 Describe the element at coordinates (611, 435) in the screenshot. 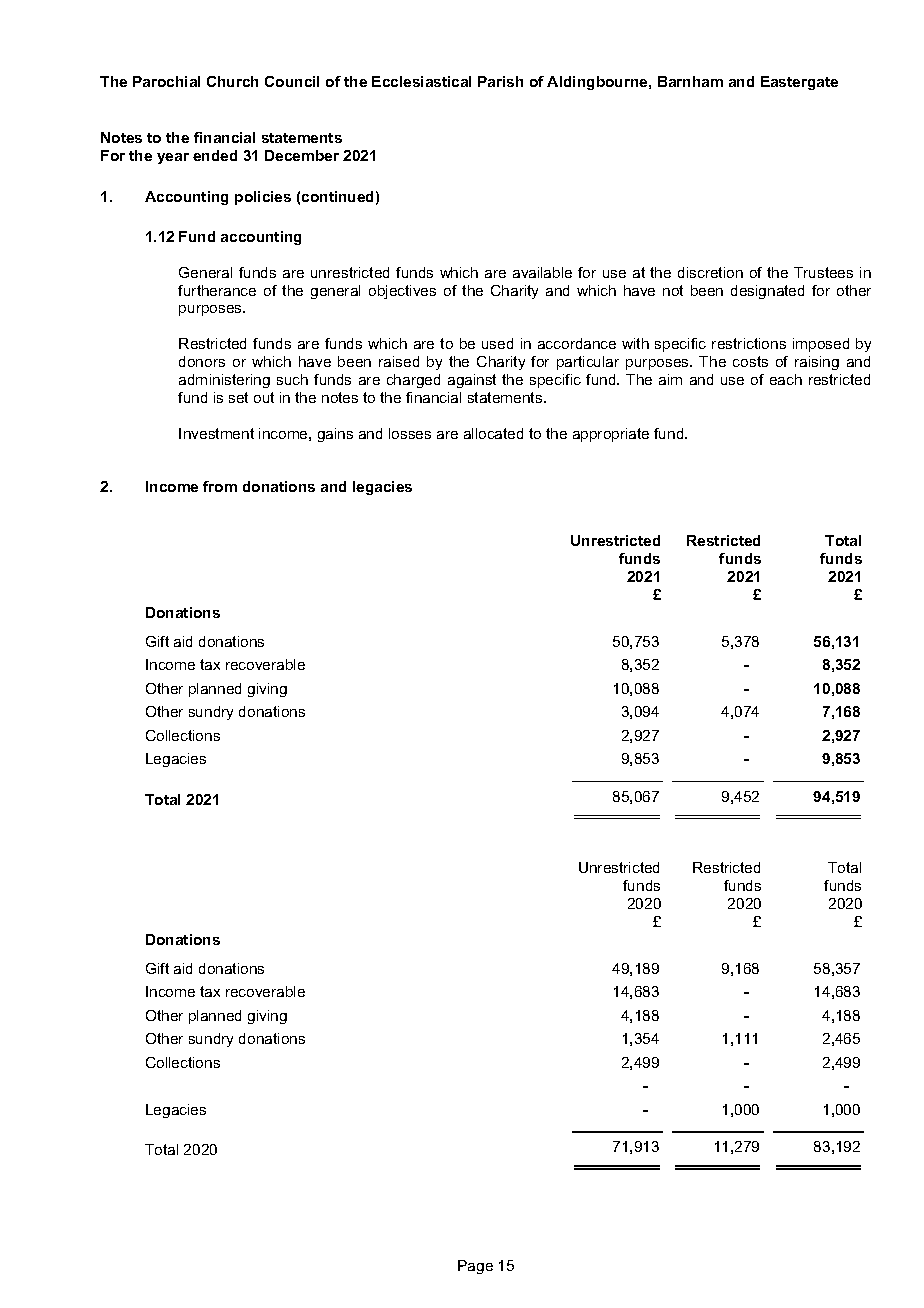

I see `appropriate` at that location.
